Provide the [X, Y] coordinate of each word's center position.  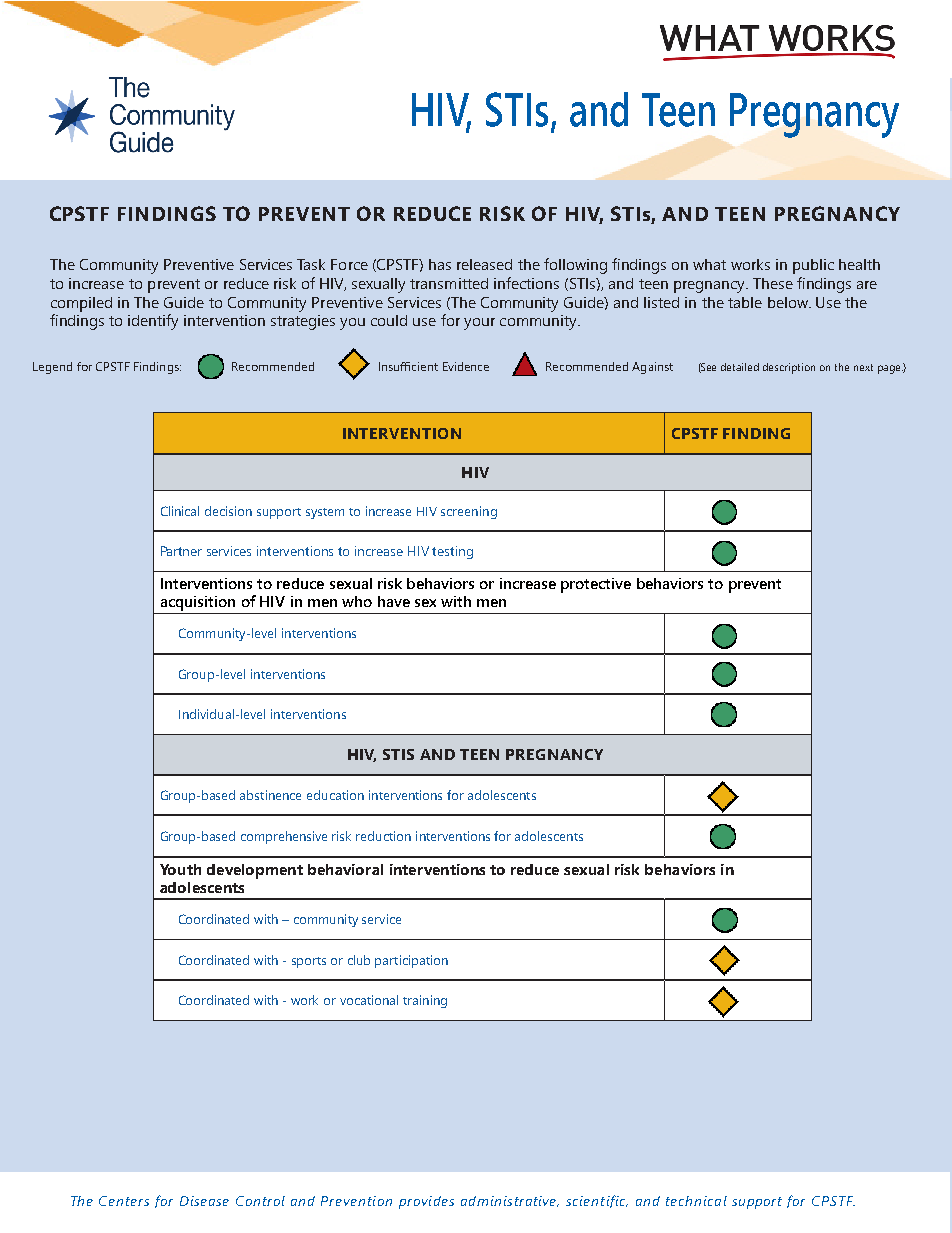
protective [596, 585]
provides [426, 1202]
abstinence [270, 795]
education [335, 795]
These [773, 283]
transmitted [449, 283]
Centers [124, 1201]
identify [153, 322]
